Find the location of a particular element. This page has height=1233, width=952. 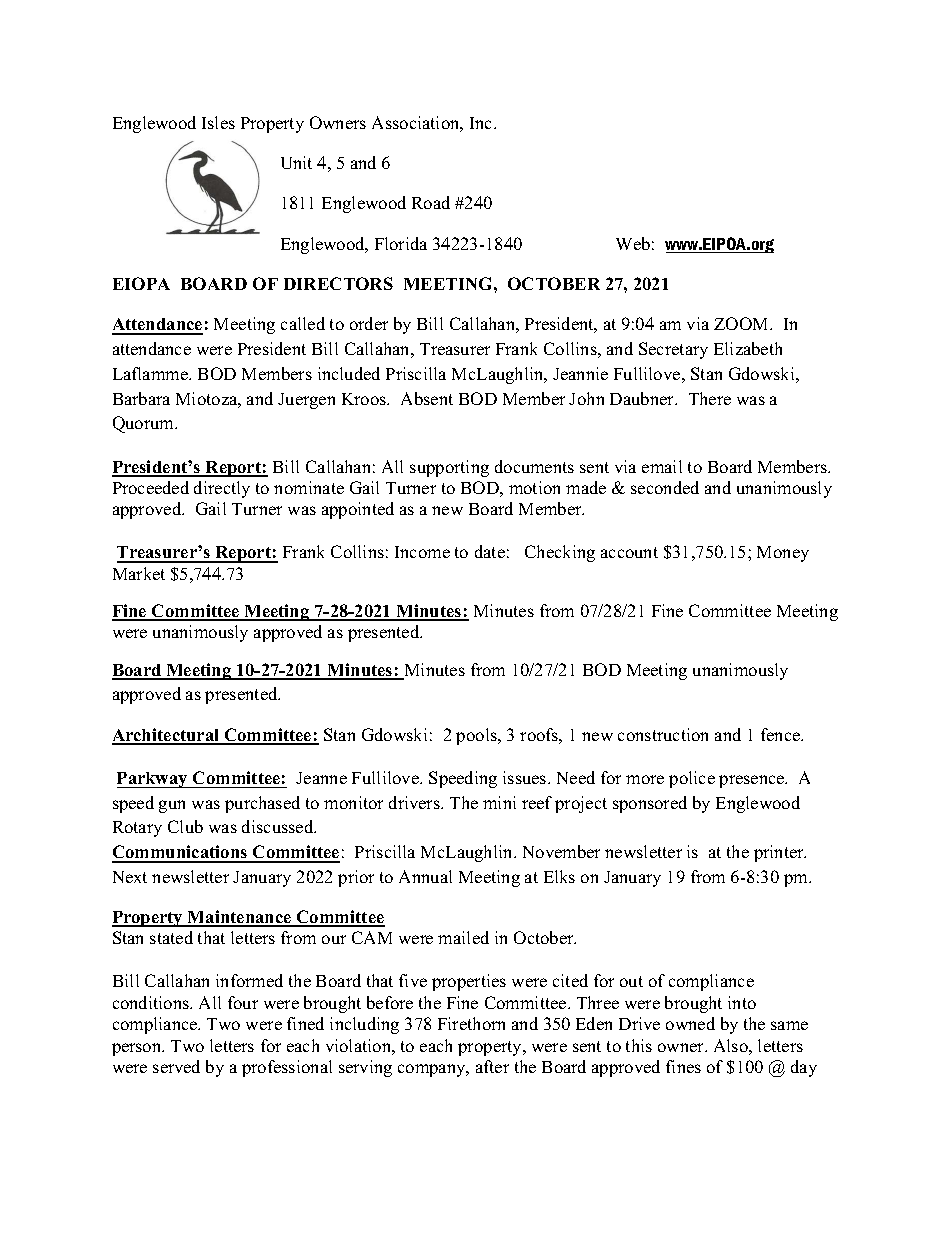

email is located at coordinates (662, 466).
